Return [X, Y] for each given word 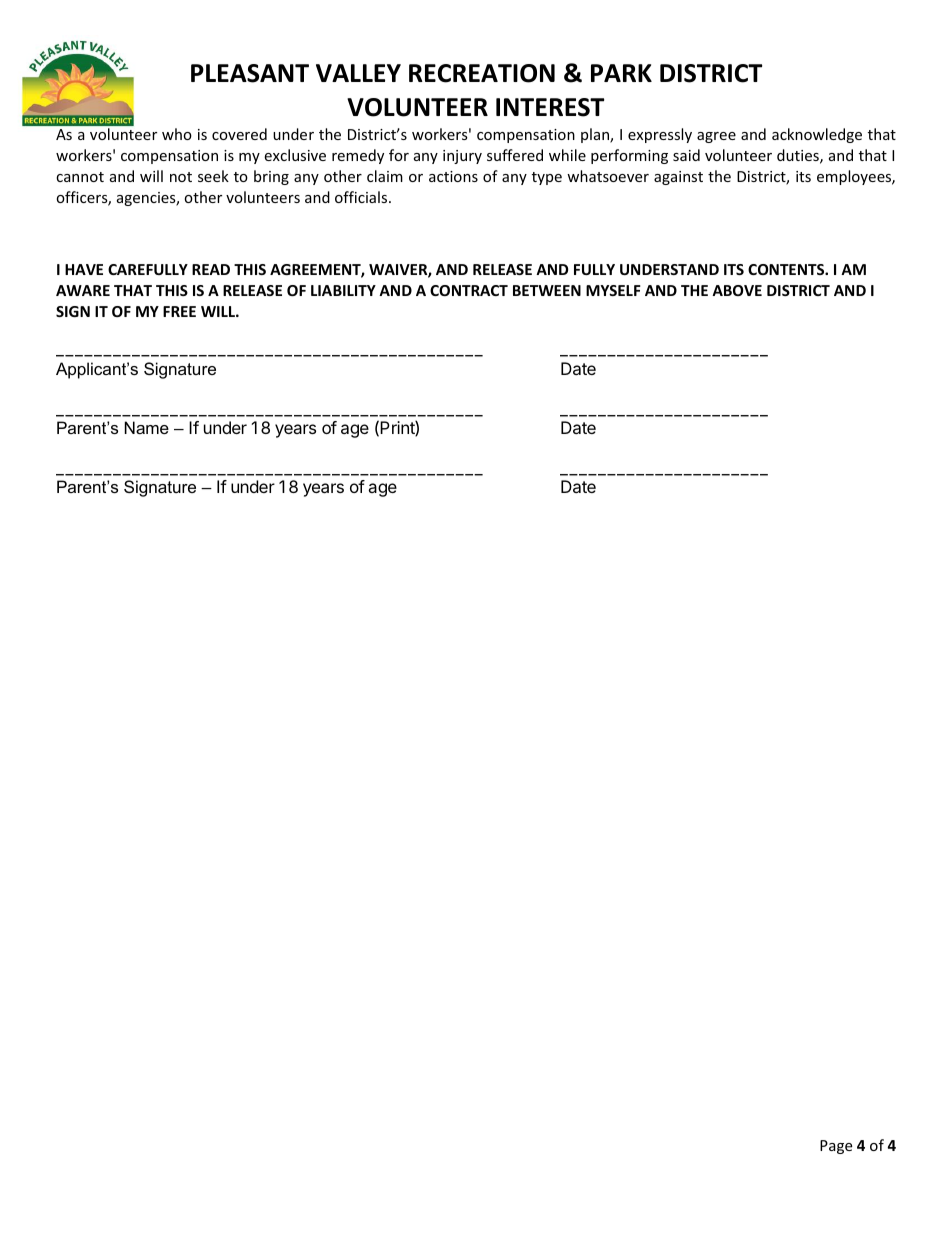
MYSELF [613, 290]
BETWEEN [547, 290]
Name [147, 427]
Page [836, 1147]
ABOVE [737, 290]
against [678, 178]
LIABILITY [343, 290]
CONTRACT [469, 290]
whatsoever [608, 176]
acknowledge [817, 135]
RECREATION [482, 73]
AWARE [83, 290]
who [177, 134]
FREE [179, 311]
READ [211, 269]
